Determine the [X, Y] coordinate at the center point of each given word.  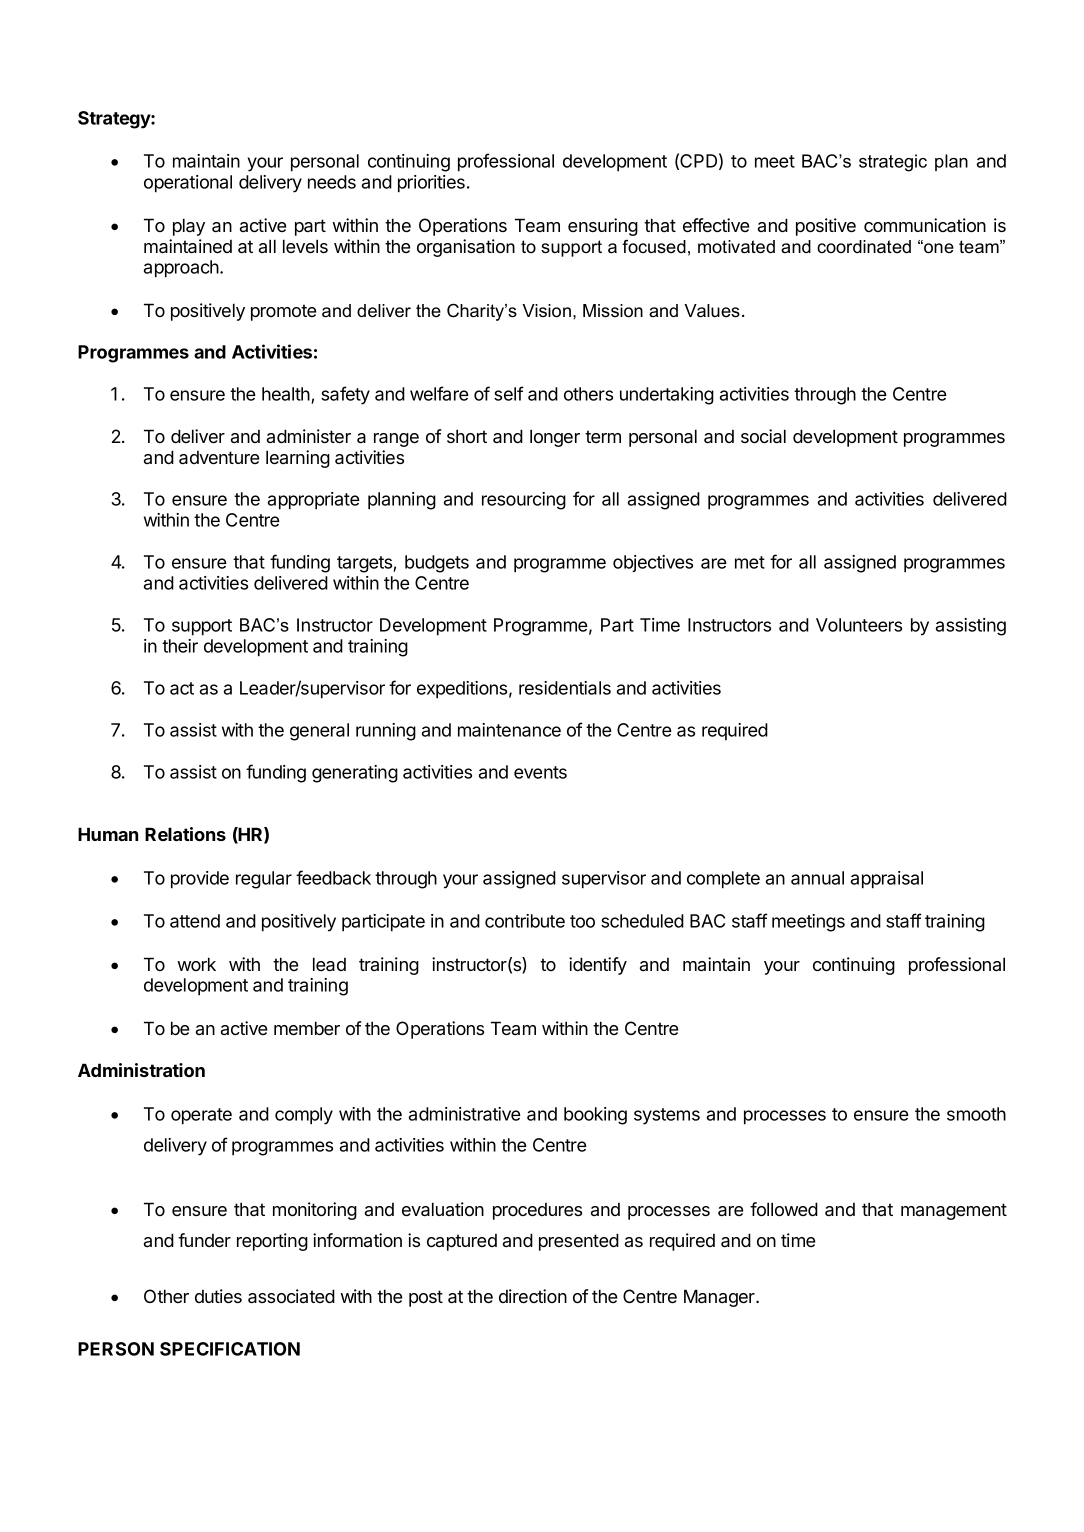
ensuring [603, 227]
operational [188, 184]
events [540, 772]
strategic [893, 163]
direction [533, 1296]
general [319, 732]
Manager [720, 1298]
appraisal [887, 880]
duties [218, 1296]
